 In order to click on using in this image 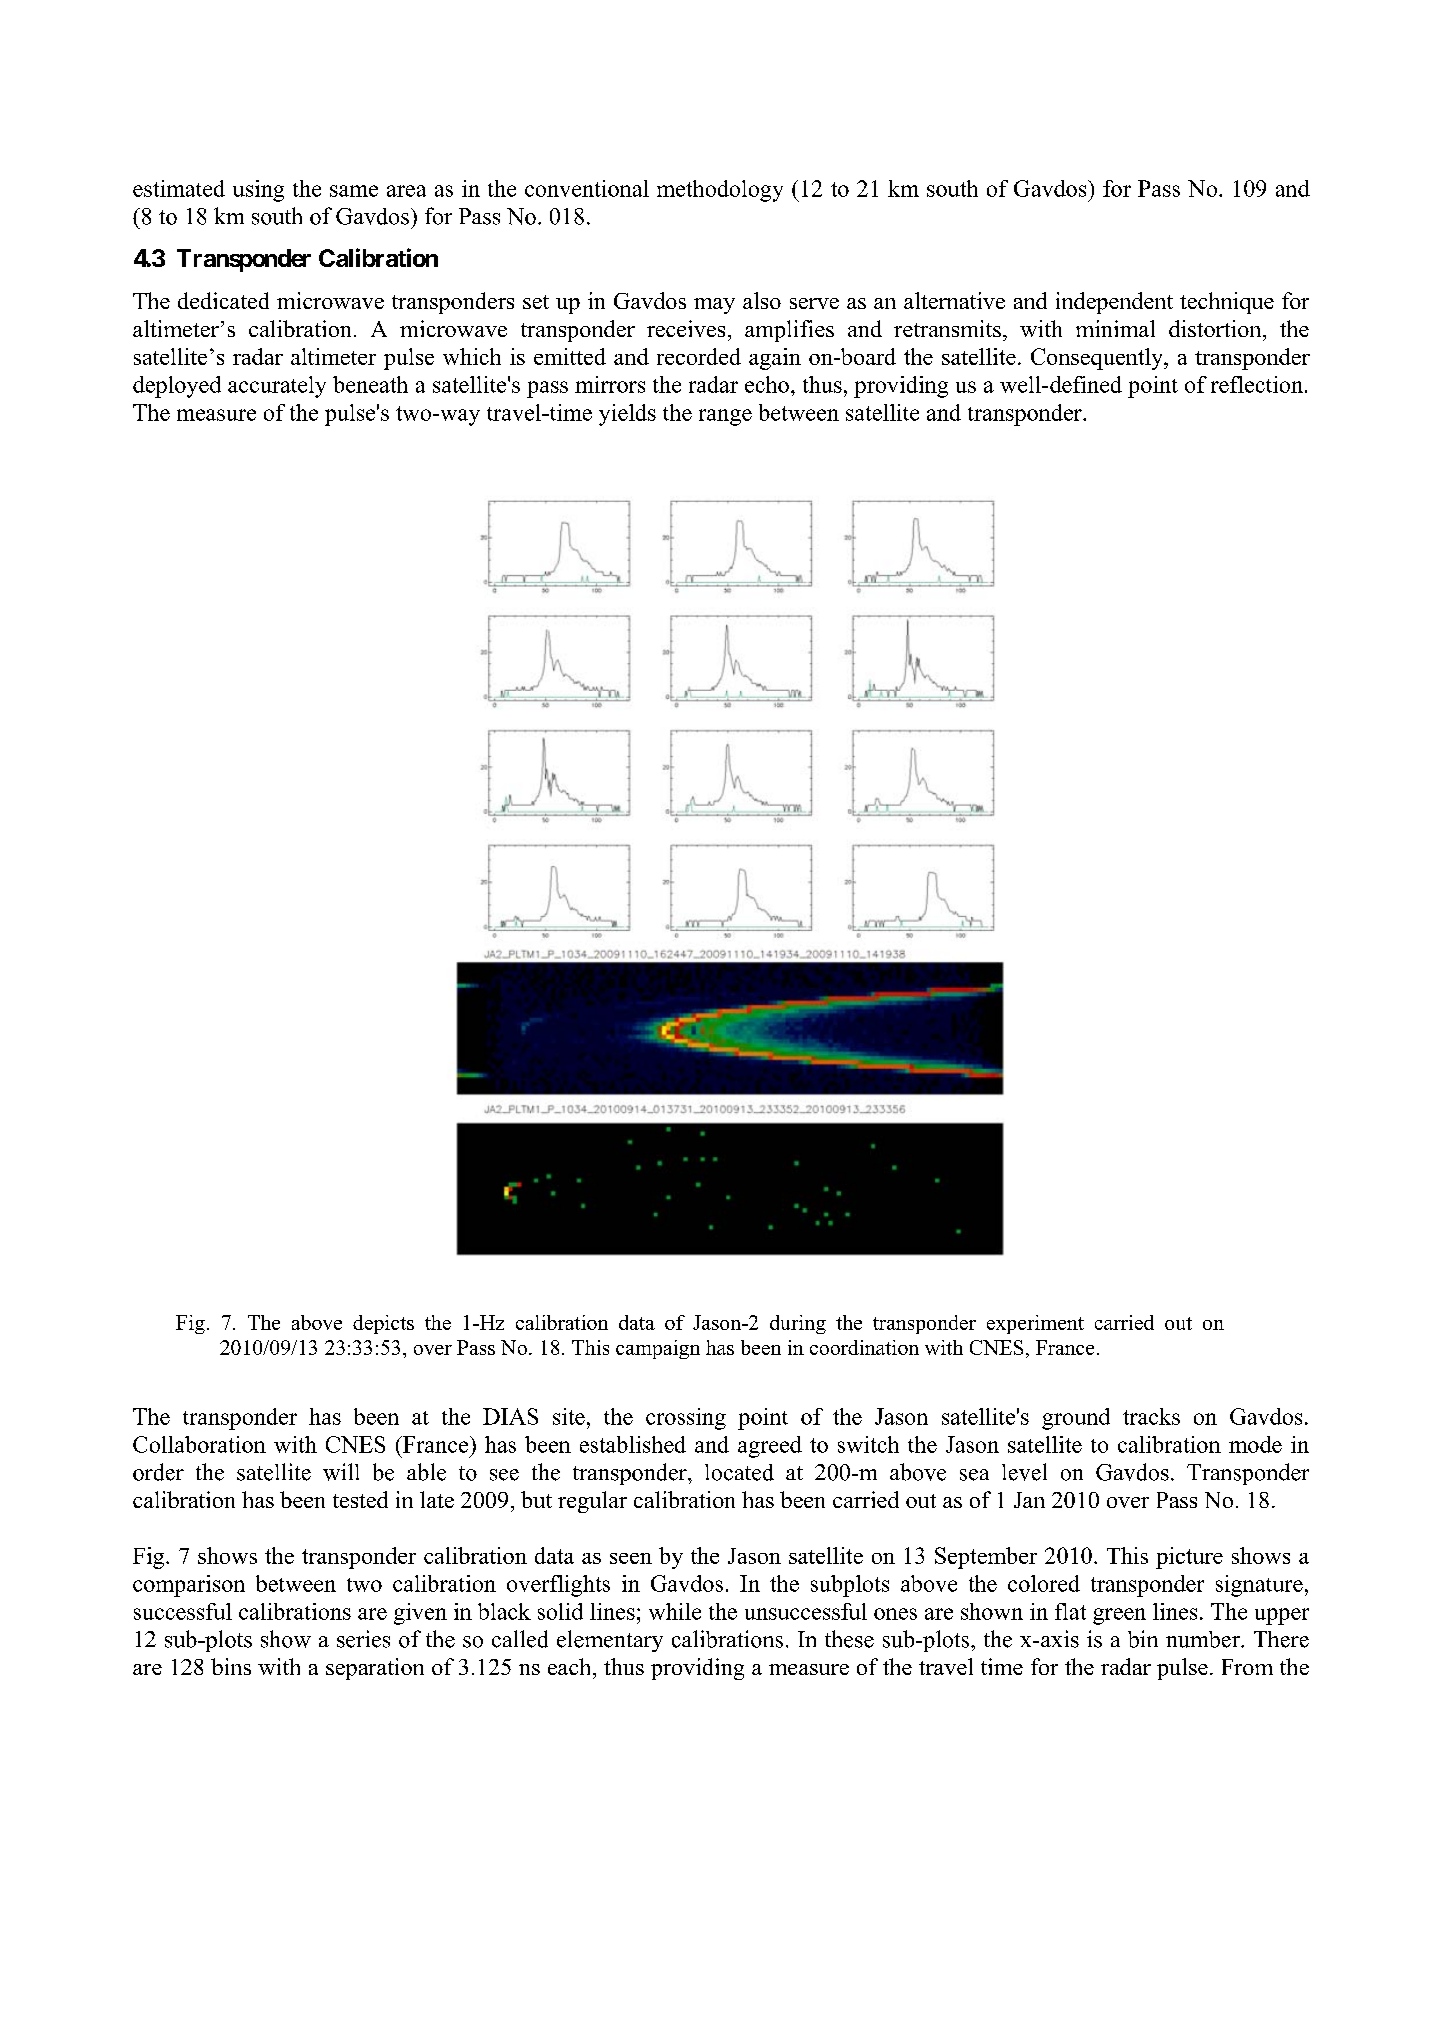, I will do `click(258, 191)`.
